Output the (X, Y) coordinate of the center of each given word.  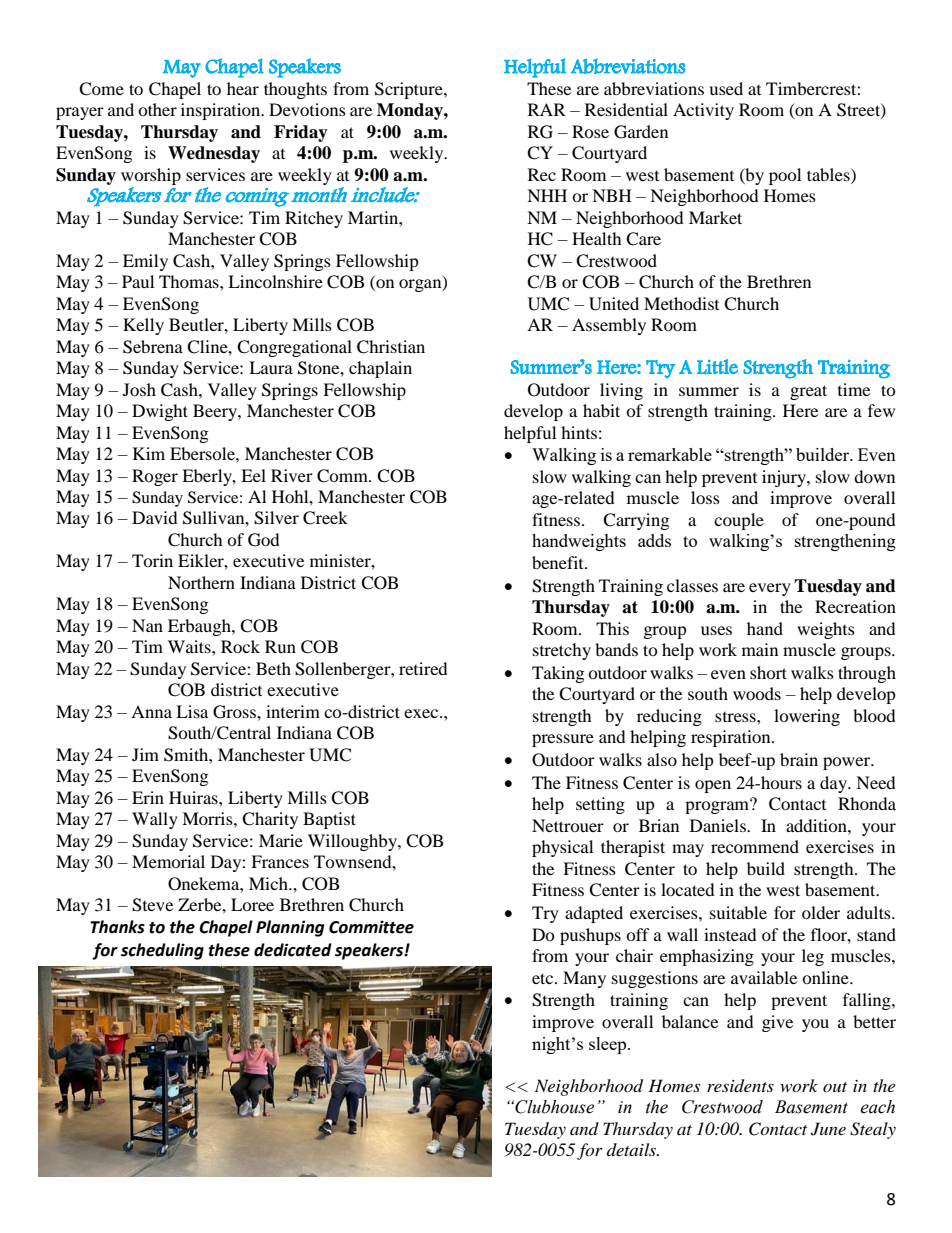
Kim (149, 453)
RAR (547, 109)
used (726, 88)
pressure (563, 740)
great (808, 392)
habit (601, 410)
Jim (145, 754)
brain (799, 759)
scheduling (162, 951)
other (157, 109)
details (633, 1149)
